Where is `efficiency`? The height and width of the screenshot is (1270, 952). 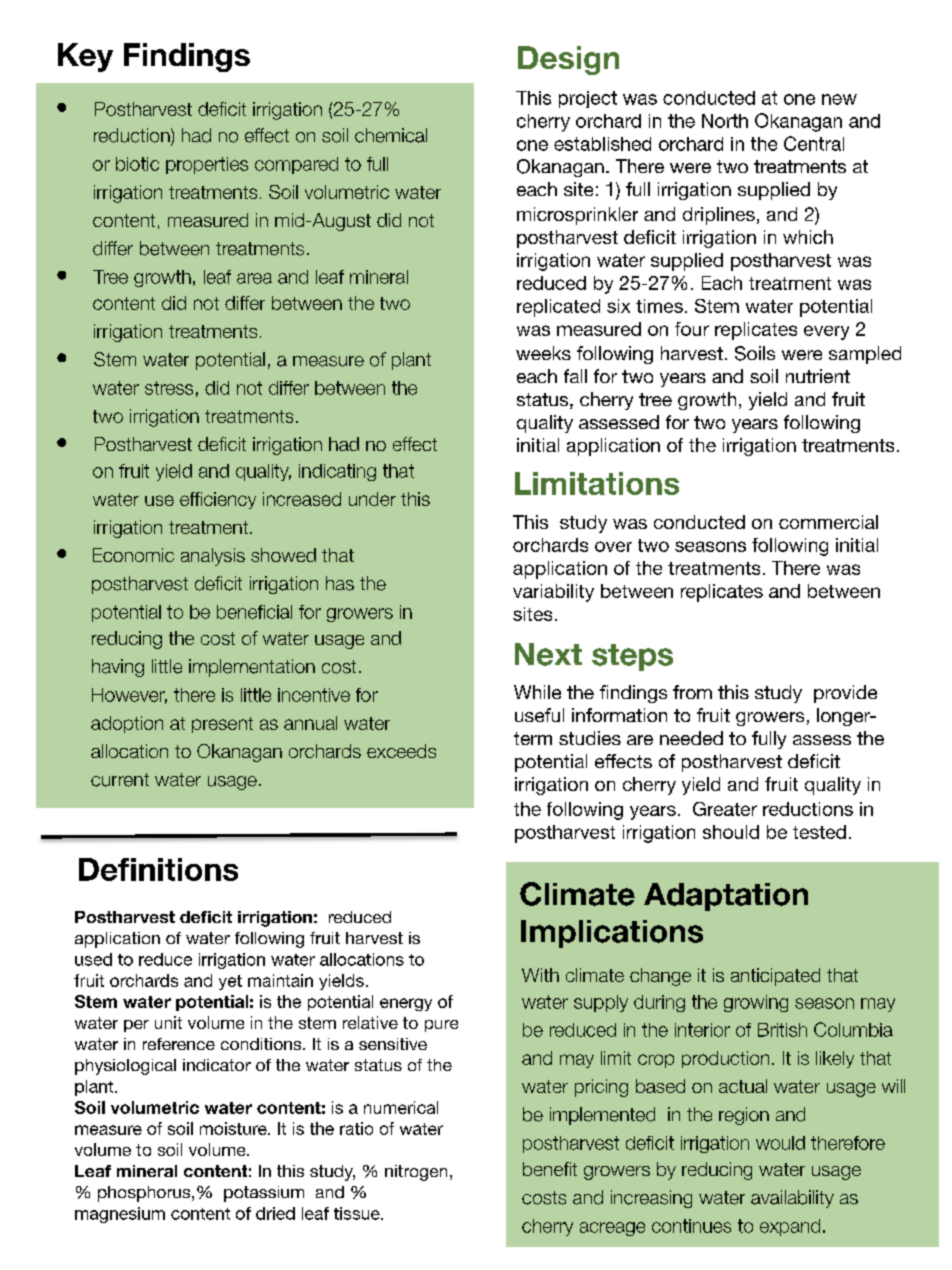 efficiency is located at coordinates (218, 500).
